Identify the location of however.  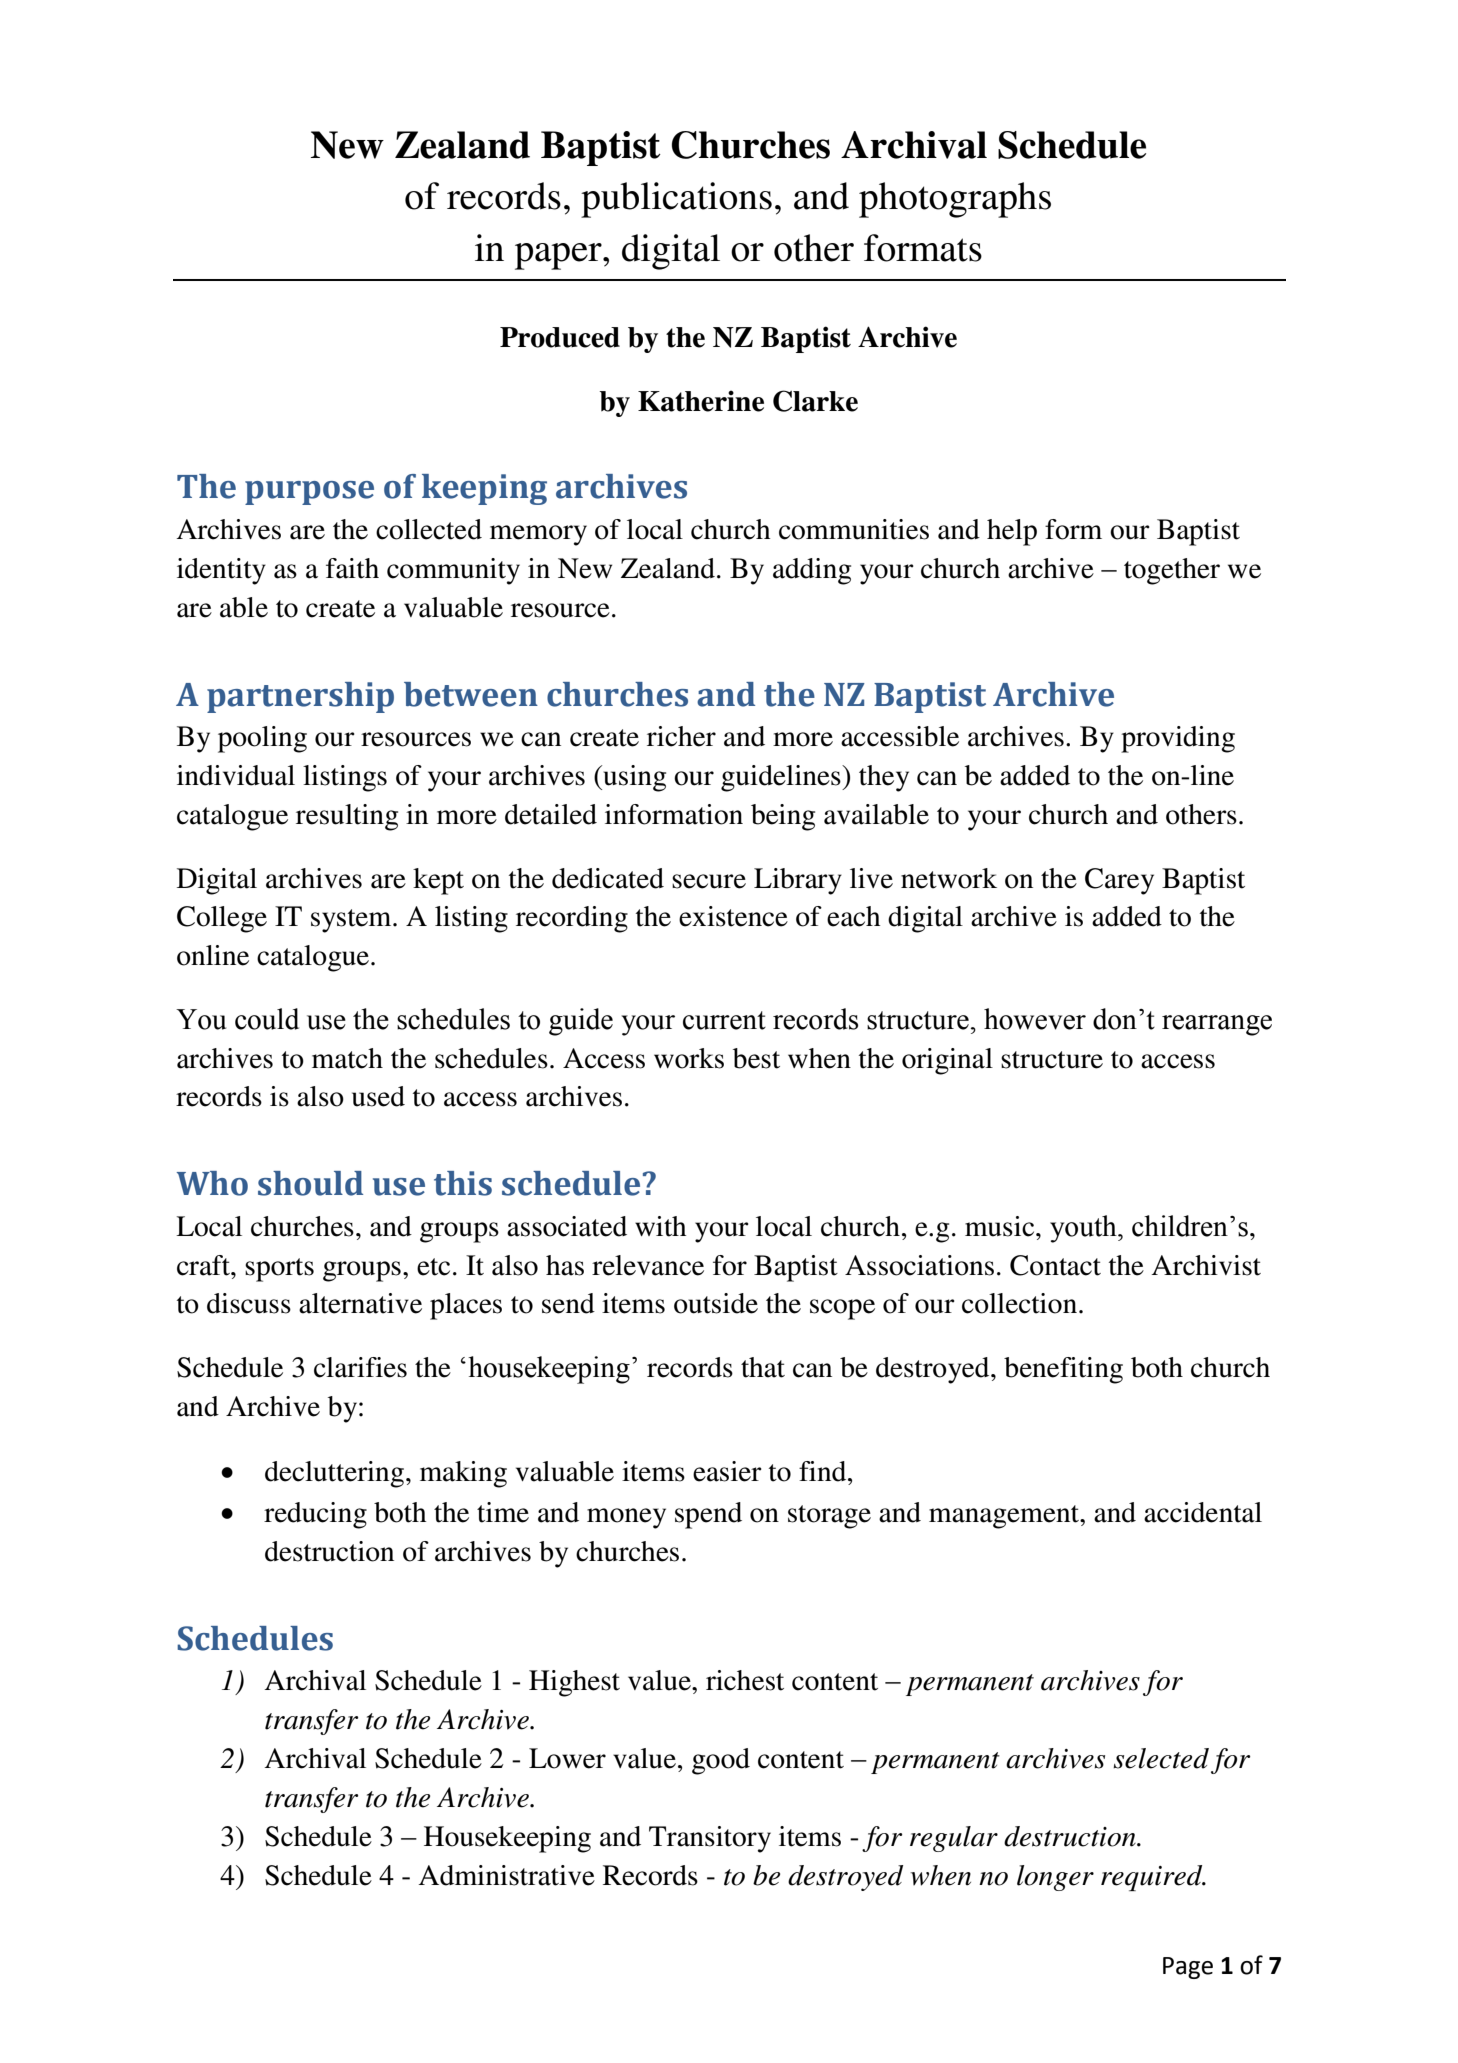
(1035, 1019).
